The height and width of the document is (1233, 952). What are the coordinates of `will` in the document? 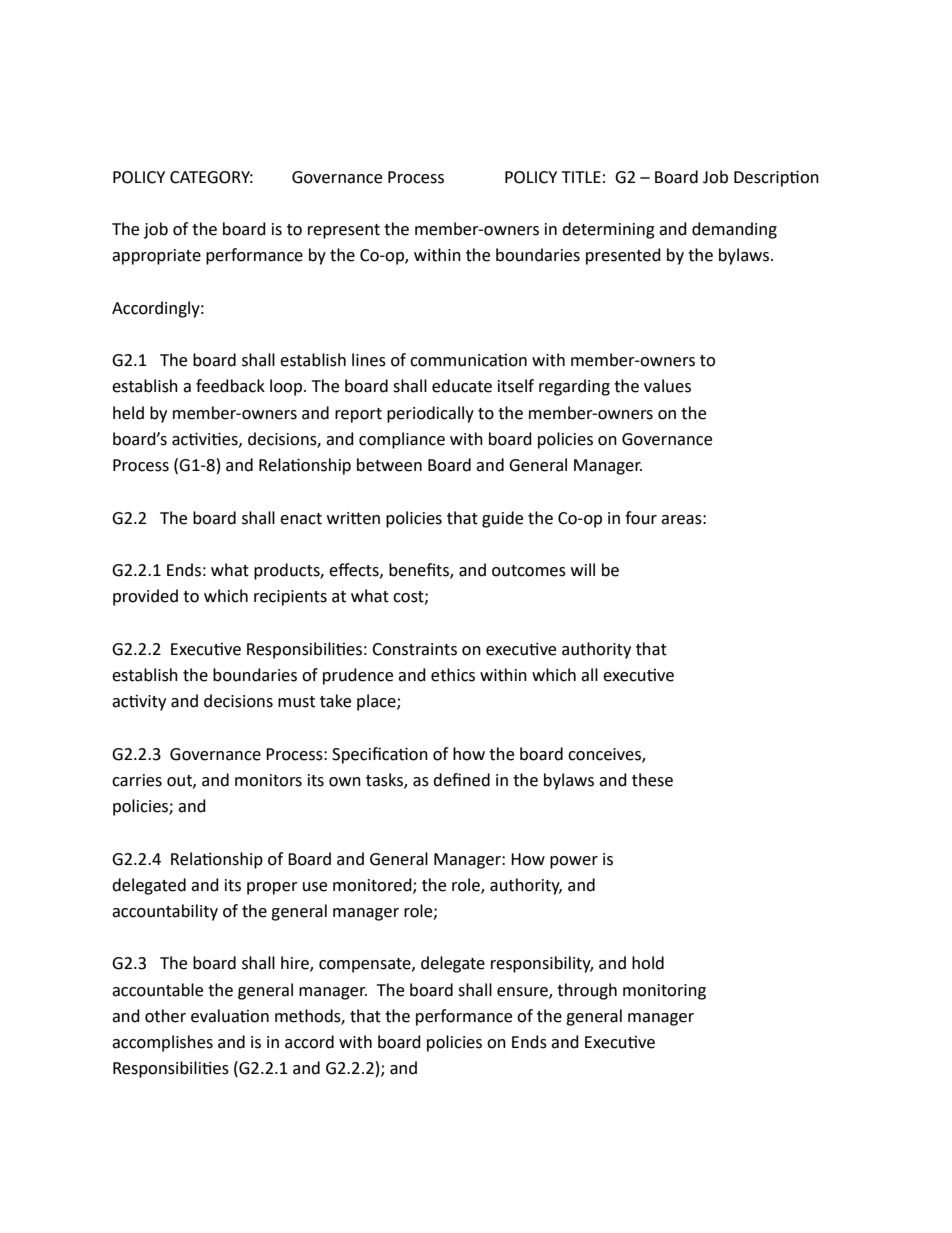 It's located at (583, 569).
